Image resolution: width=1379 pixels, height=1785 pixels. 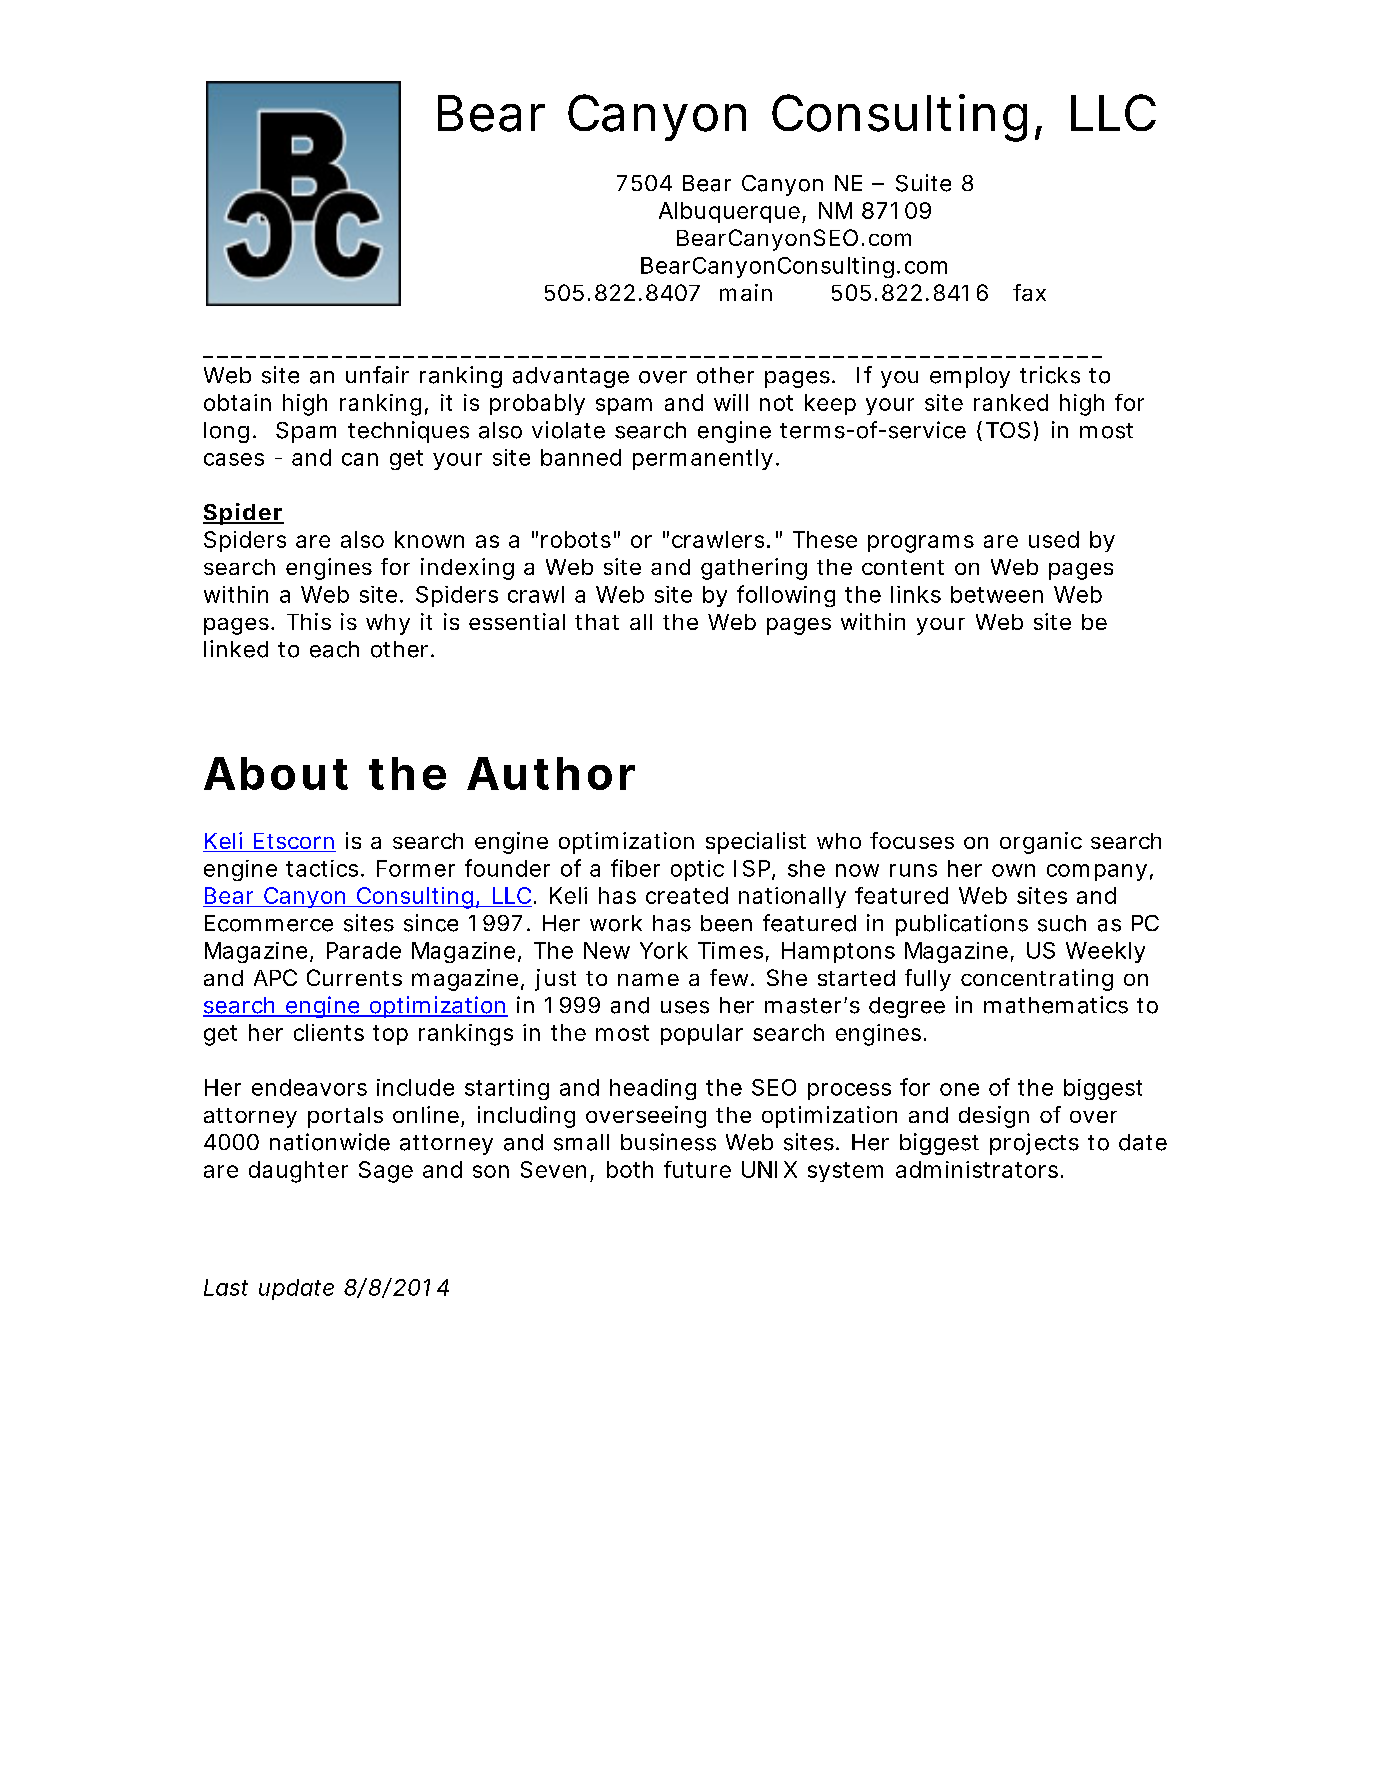 I want to click on concentrating, so click(x=1037, y=980).
